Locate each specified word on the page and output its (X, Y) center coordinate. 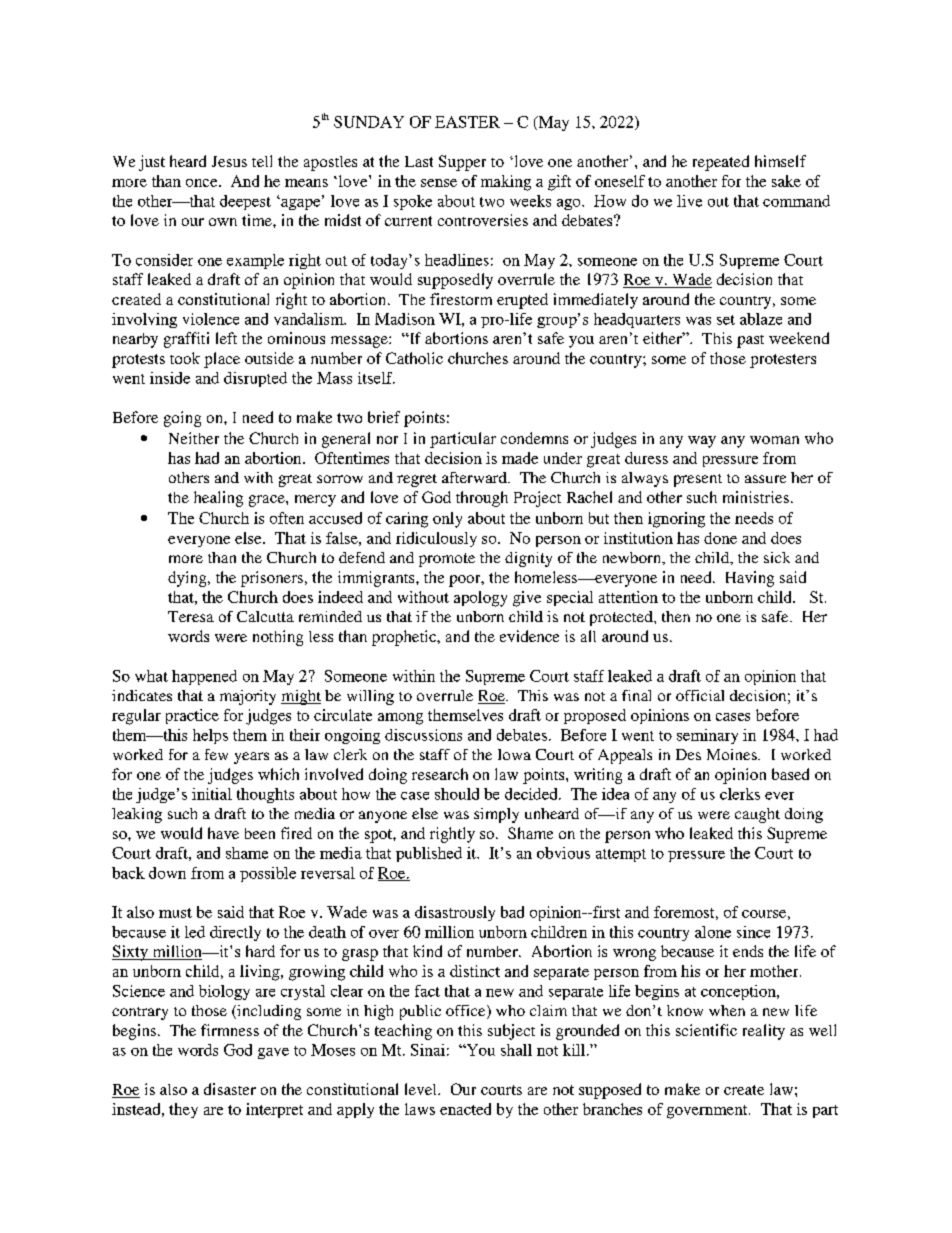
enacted (465, 1109)
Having (750, 579)
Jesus (229, 161)
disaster (230, 1089)
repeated (721, 163)
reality (764, 1032)
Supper (462, 163)
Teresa (191, 616)
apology (480, 599)
